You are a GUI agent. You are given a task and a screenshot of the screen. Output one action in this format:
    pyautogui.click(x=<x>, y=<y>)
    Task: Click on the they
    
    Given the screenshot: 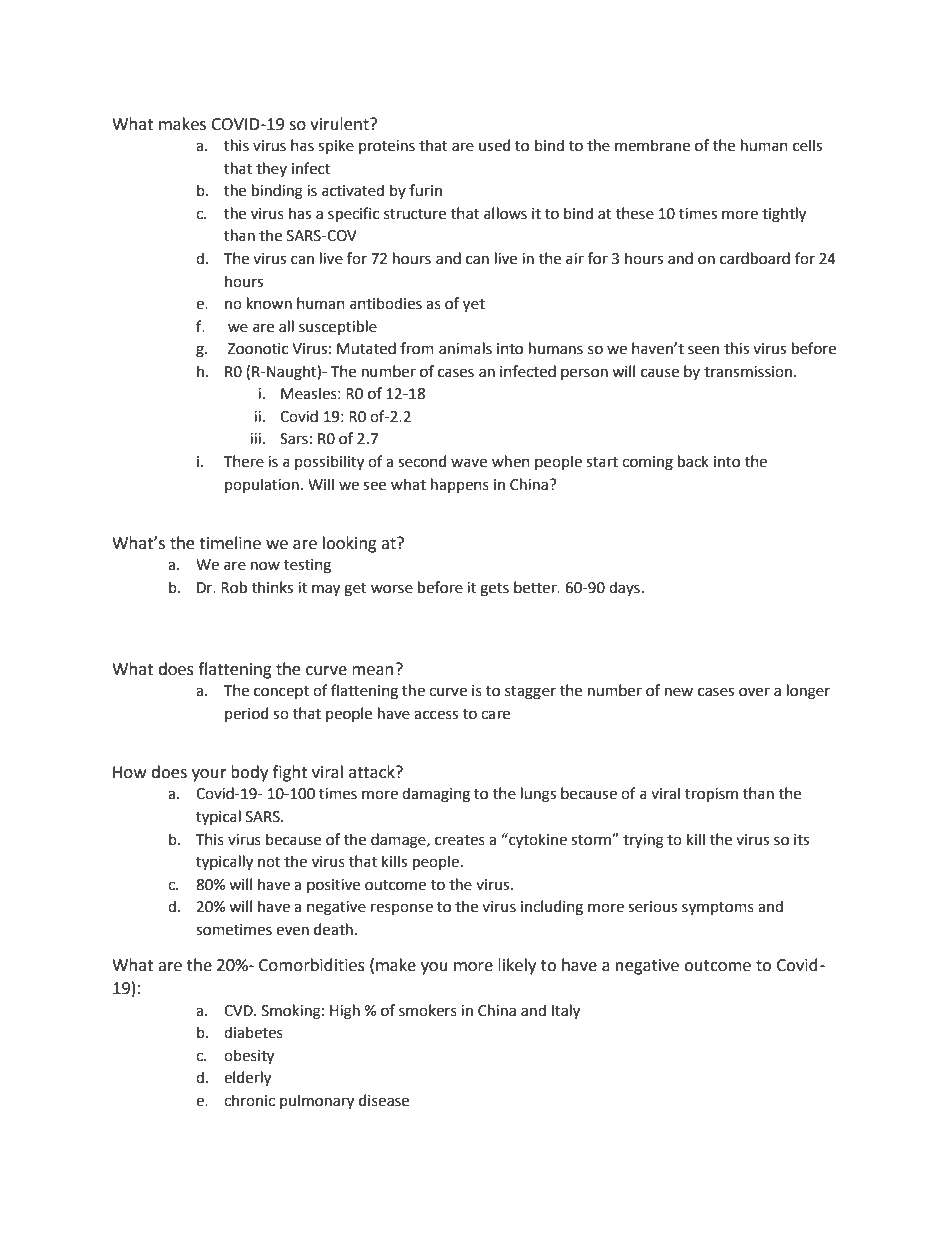 What is the action you would take?
    pyautogui.click(x=271, y=169)
